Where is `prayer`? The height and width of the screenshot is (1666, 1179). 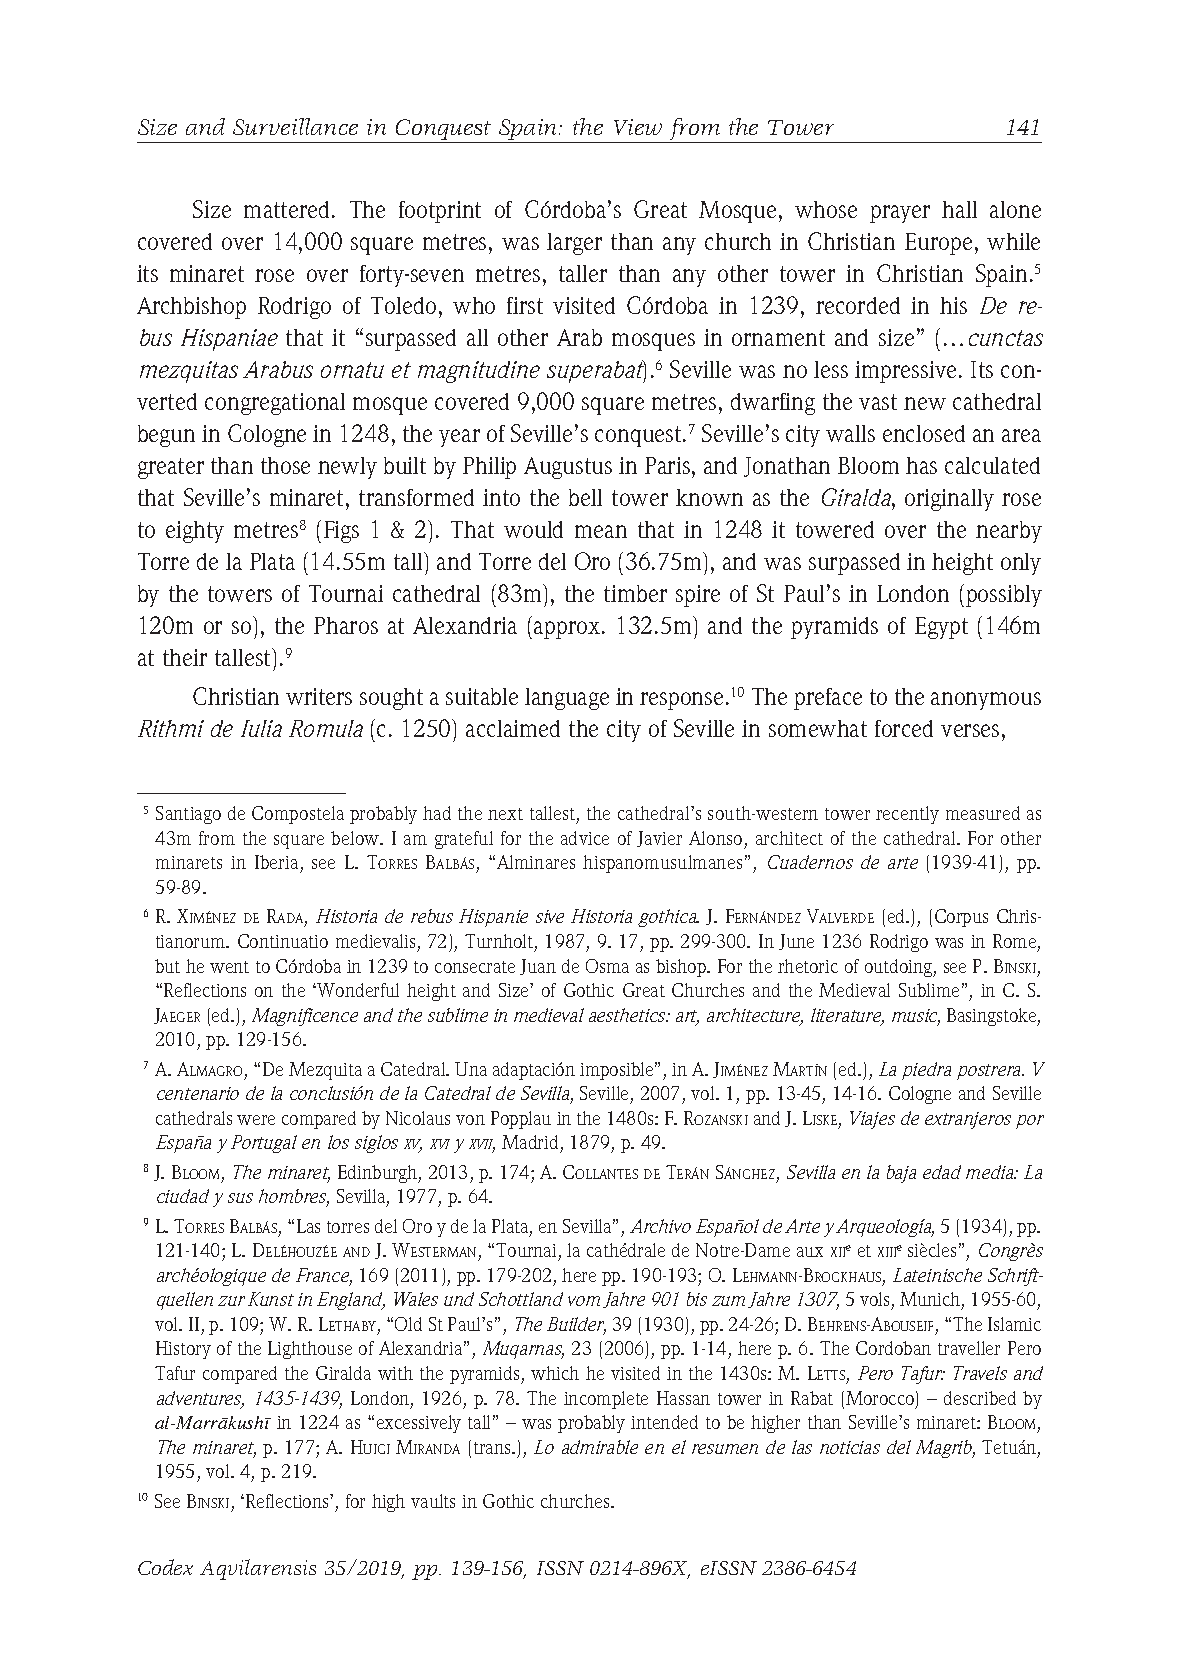
prayer is located at coordinates (900, 214).
